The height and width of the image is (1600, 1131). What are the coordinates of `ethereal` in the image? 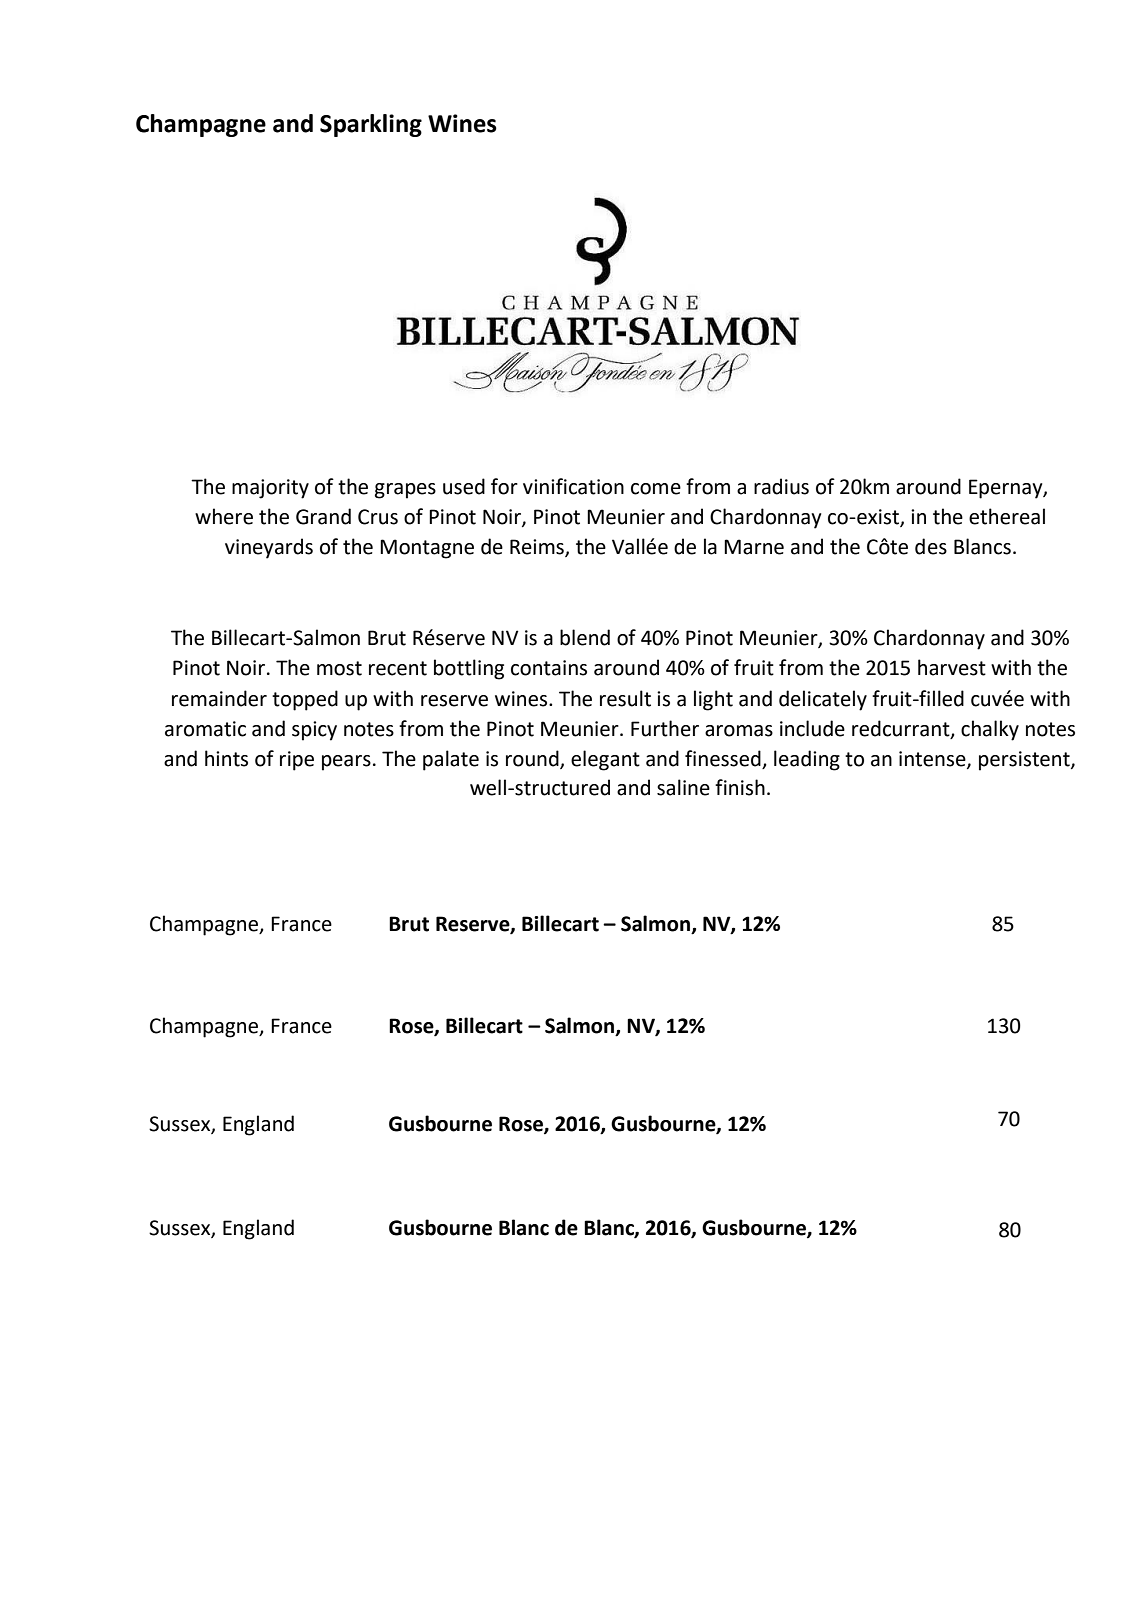 It's located at (1007, 516).
